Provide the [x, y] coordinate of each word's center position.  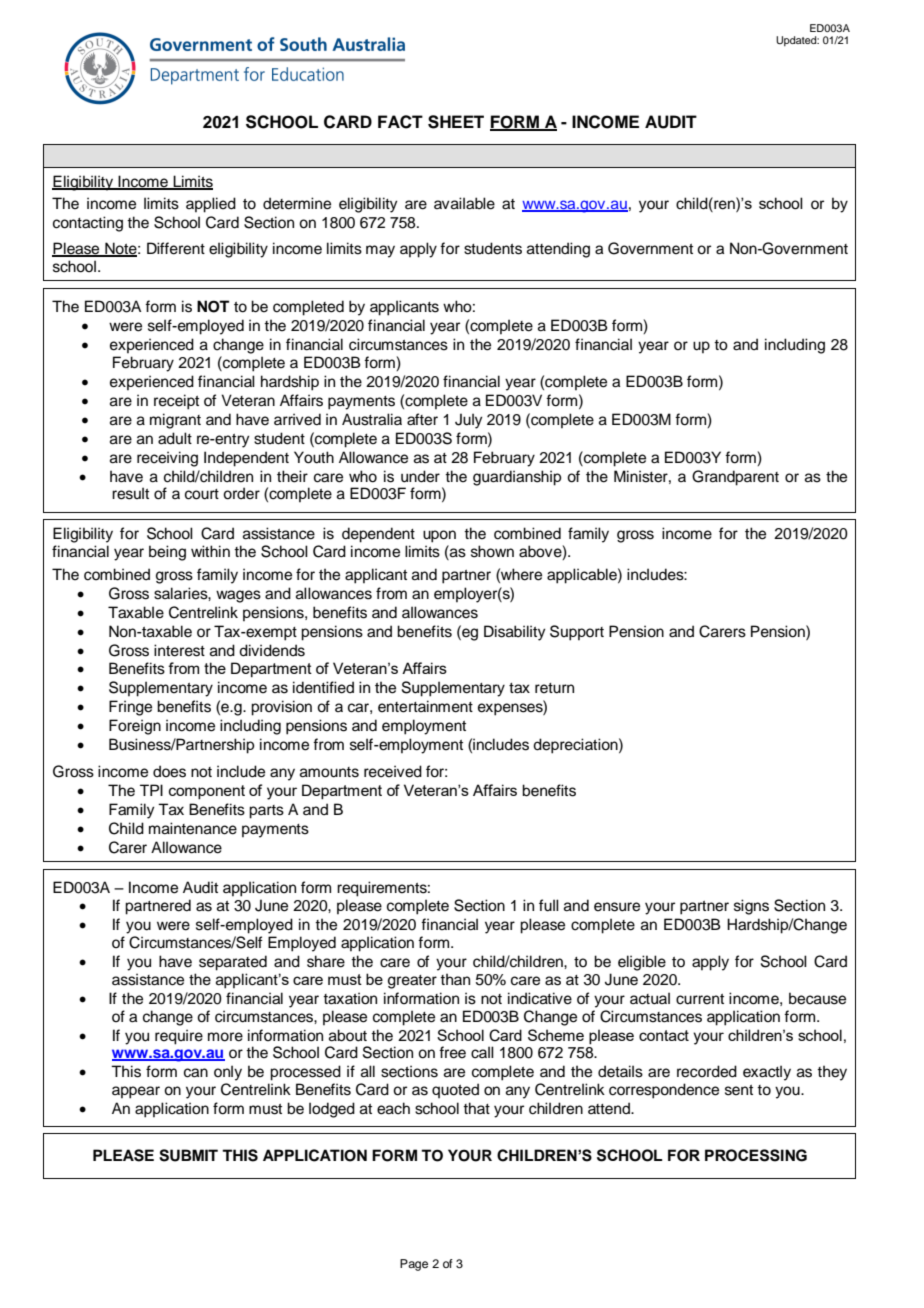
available [464, 203]
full [549, 905]
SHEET [456, 122]
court [202, 494]
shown [492, 551]
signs [751, 907]
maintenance [193, 828]
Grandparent [735, 478]
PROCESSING [756, 1155]
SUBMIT [188, 1155]
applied [211, 205]
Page [414, 1265]
